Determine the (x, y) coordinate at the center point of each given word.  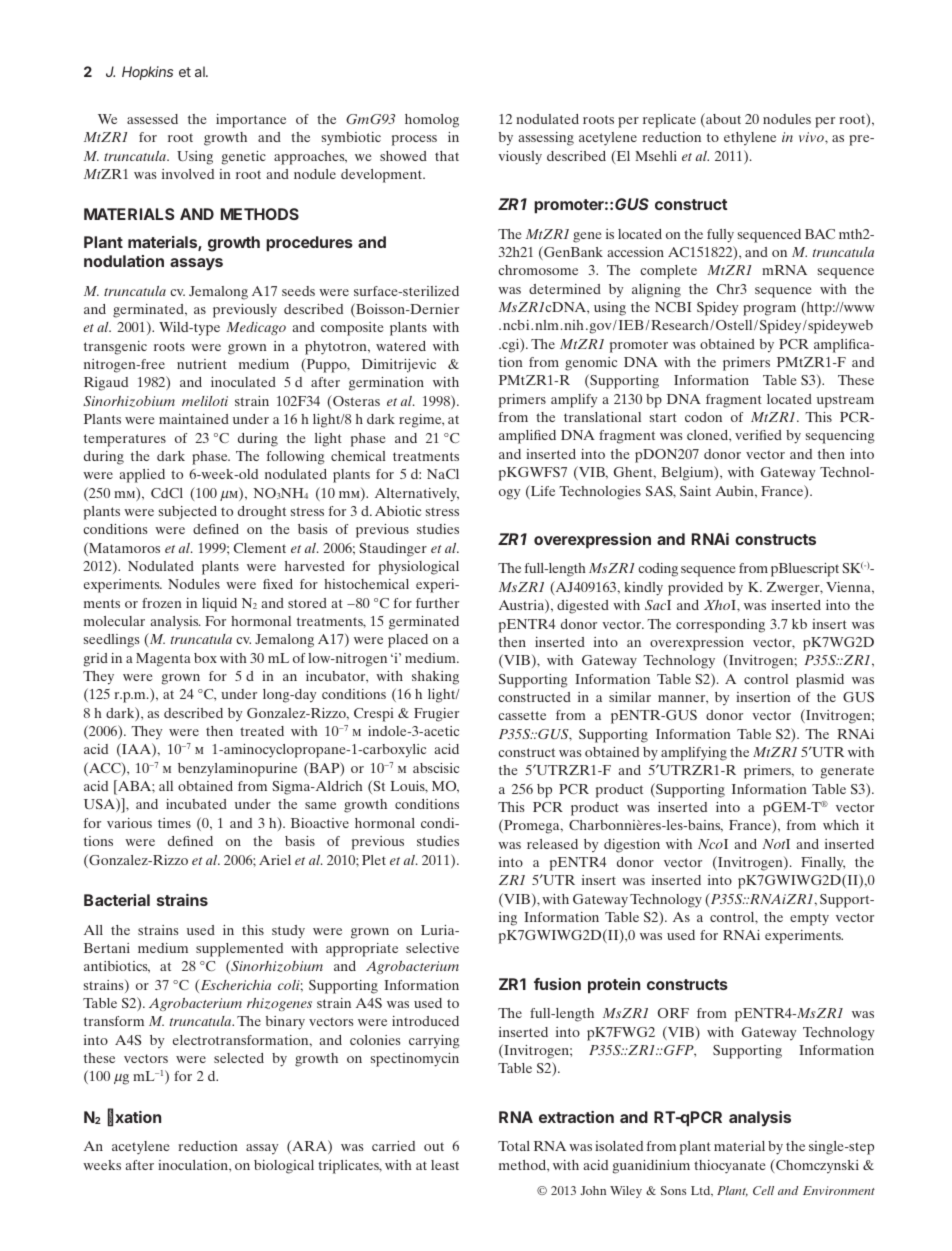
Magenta (163, 660)
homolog (432, 121)
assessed (152, 119)
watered (401, 346)
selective (432, 948)
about (722, 120)
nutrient (202, 364)
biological (284, 1167)
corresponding (720, 626)
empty (809, 919)
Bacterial (117, 900)
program (769, 310)
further (437, 603)
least (445, 1165)
